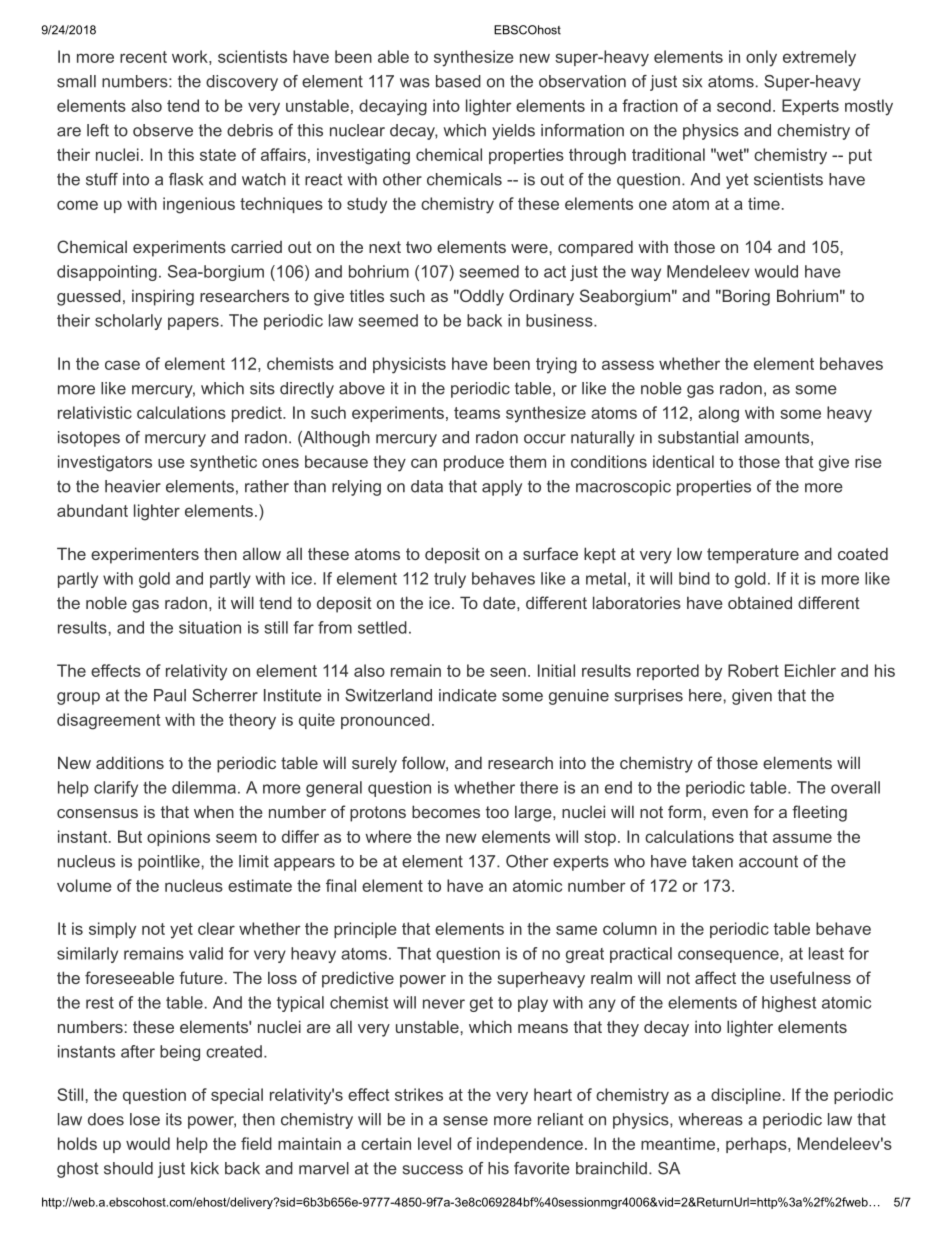  I want to click on truly, so click(450, 580).
